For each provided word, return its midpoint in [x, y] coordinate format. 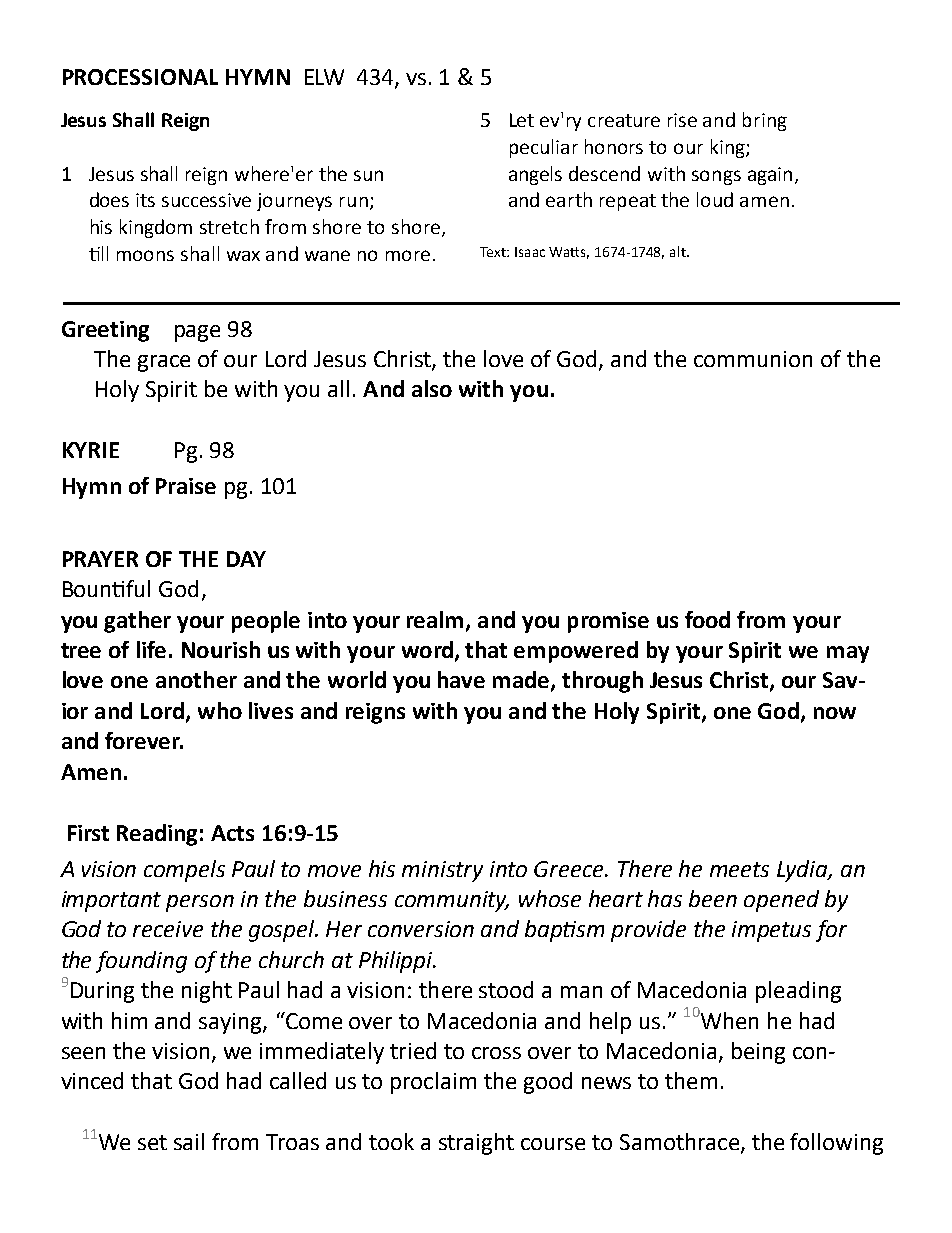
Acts [232, 833]
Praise [186, 486]
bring [765, 121]
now [835, 713]
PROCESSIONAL [140, 77]
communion [753, 359]
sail [189, 1141]
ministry [442, 871]
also [432, 388]
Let [522, 120]
